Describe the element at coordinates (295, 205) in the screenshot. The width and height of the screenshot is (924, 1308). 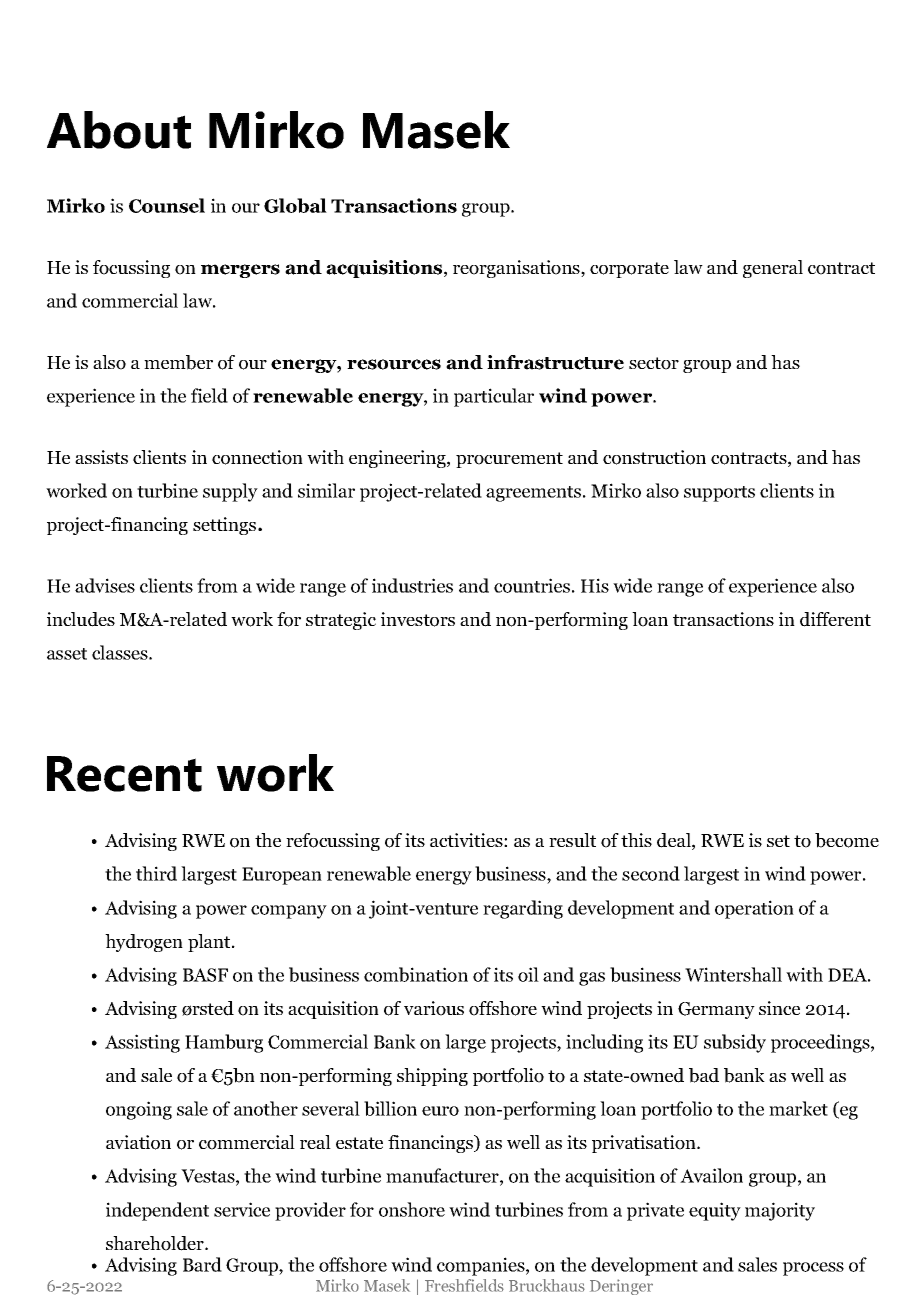
I see `Global` at that location.
